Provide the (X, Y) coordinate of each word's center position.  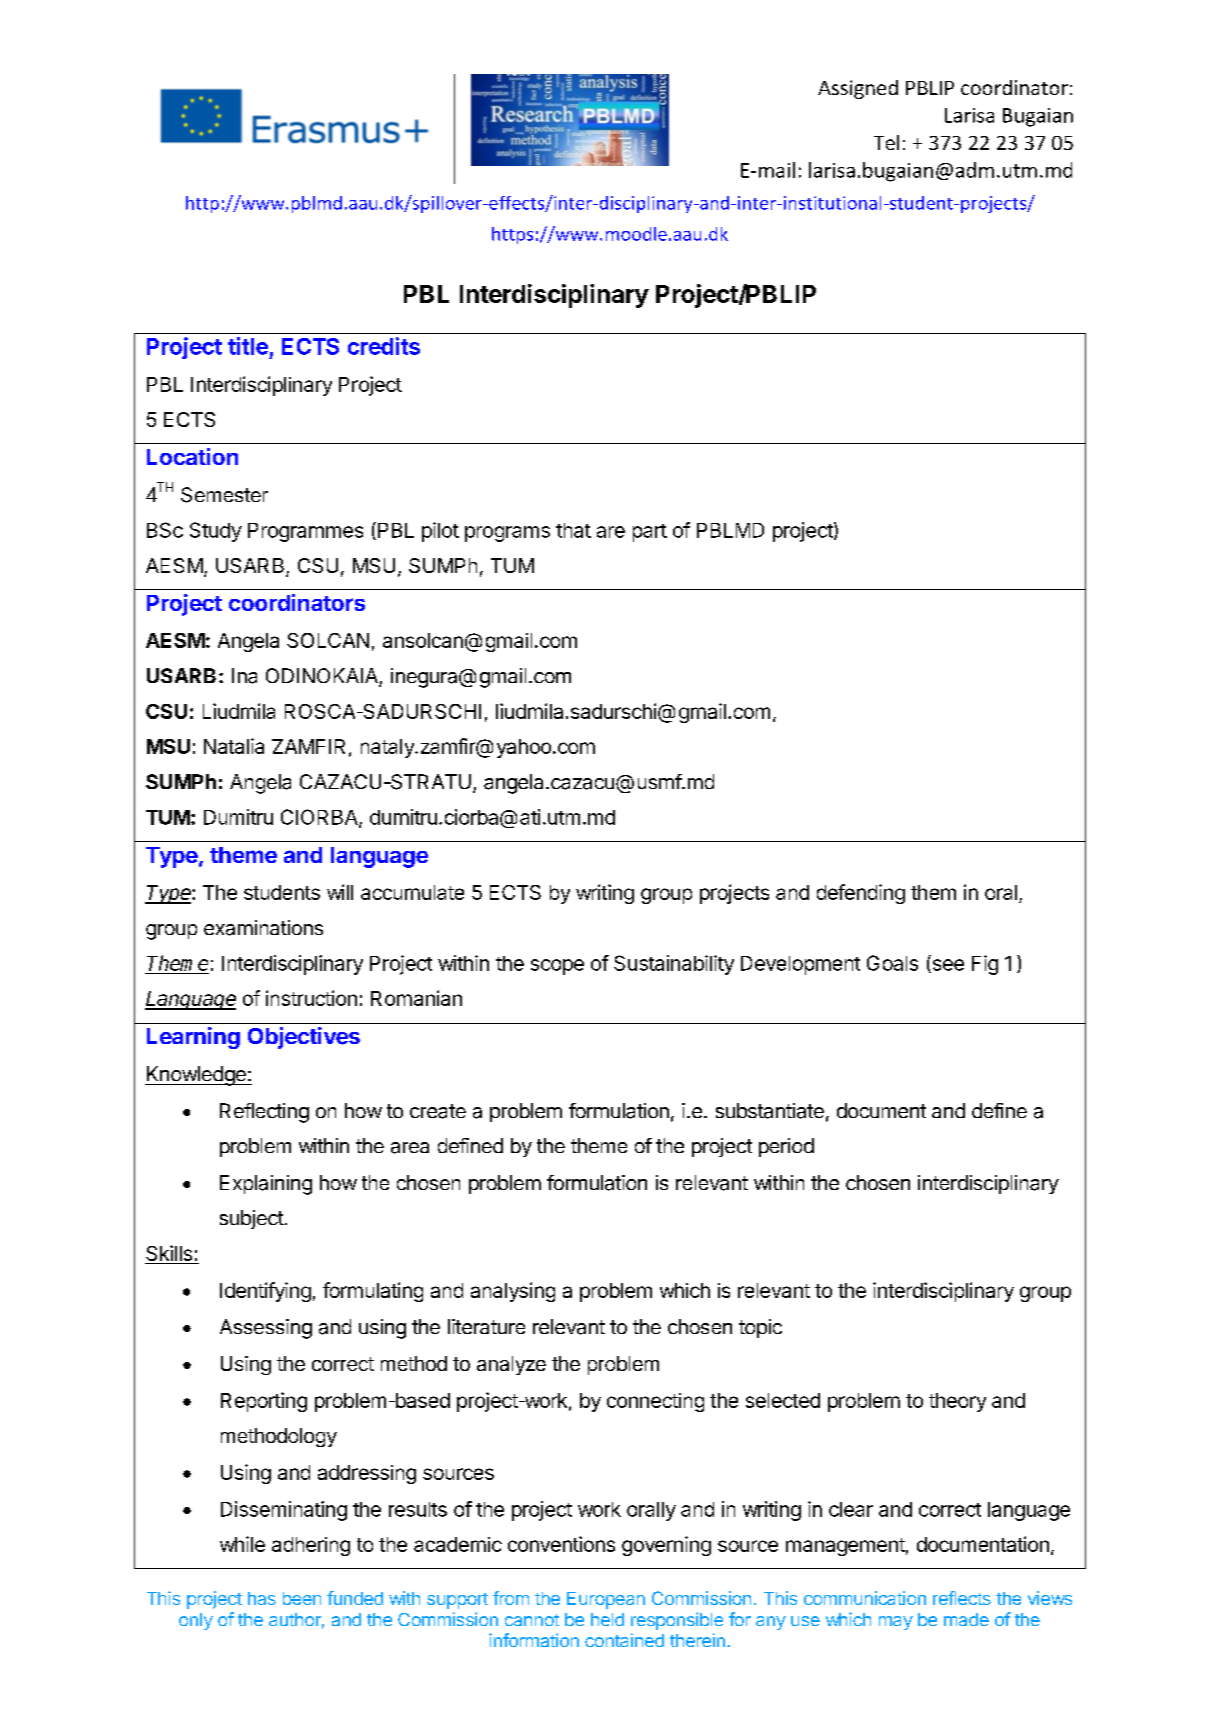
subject (252, 1219)
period (786, 1147)
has (262, 1598)
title (248, 346)
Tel (886, 142)
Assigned (858, 89)
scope (557, 967)
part (650, 533)
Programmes (305, 532)
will (340, 892)
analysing (513, 1292)
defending (861, 894)
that (573, 530)
